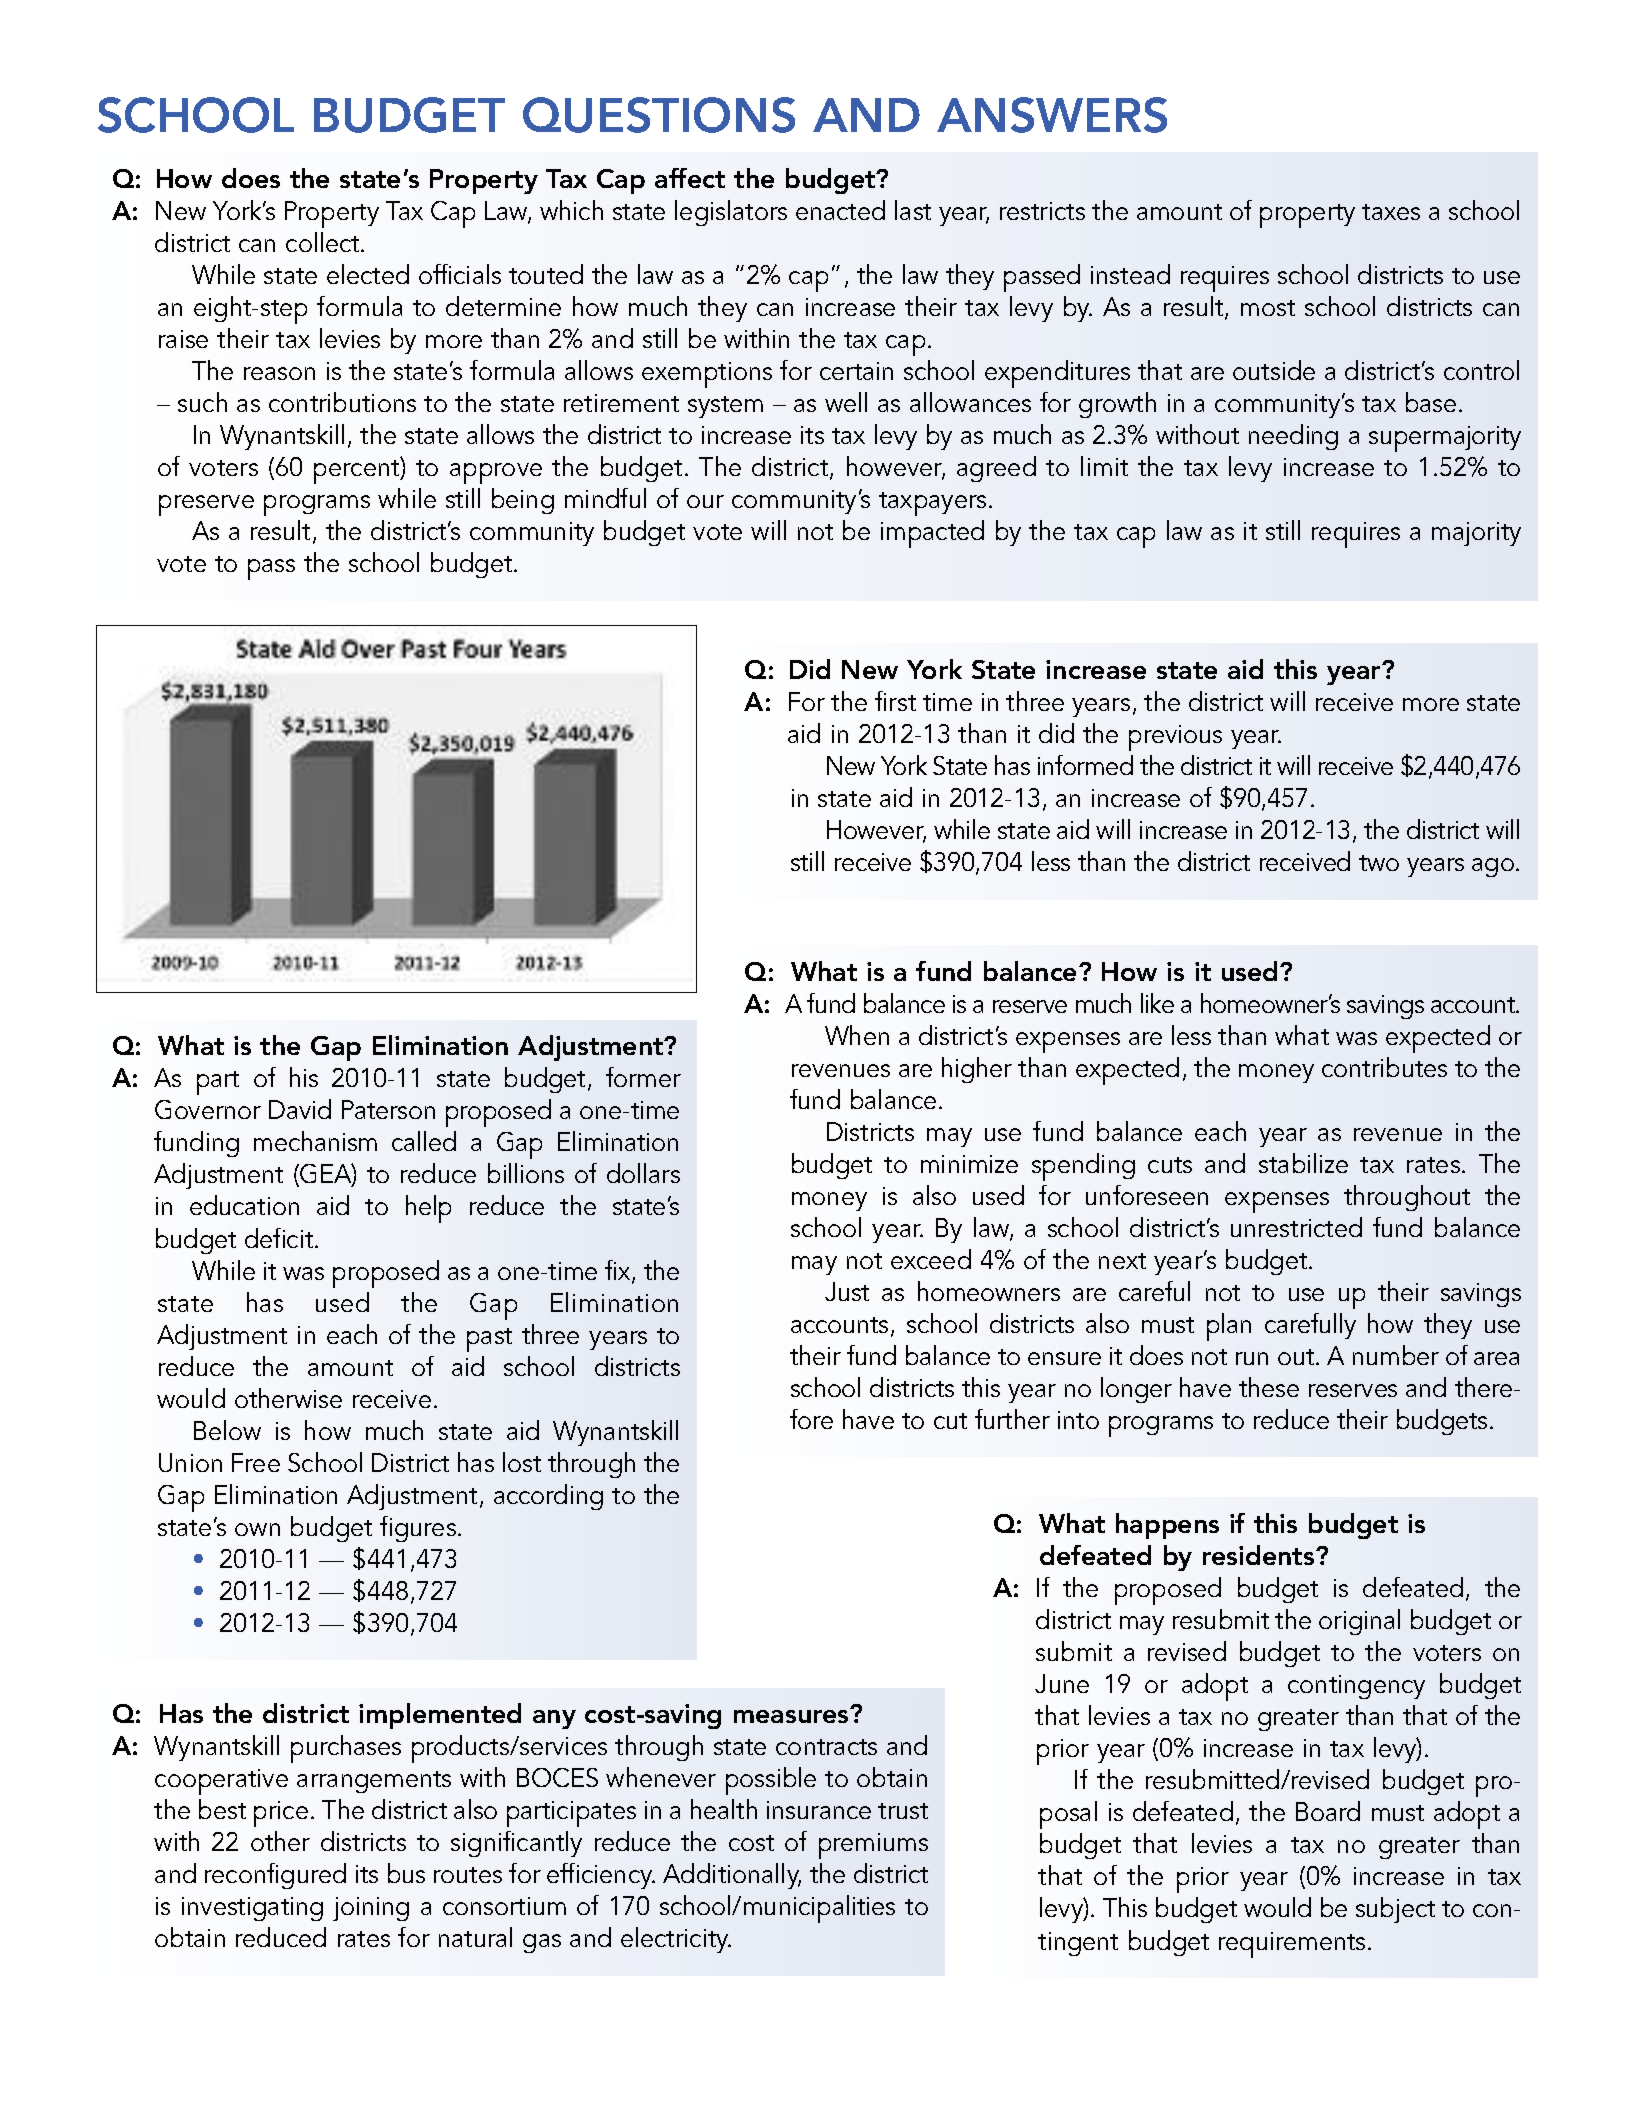 The height and width of the image is (2114, 1634). I want to click on premiums, so click(873, 1846).
